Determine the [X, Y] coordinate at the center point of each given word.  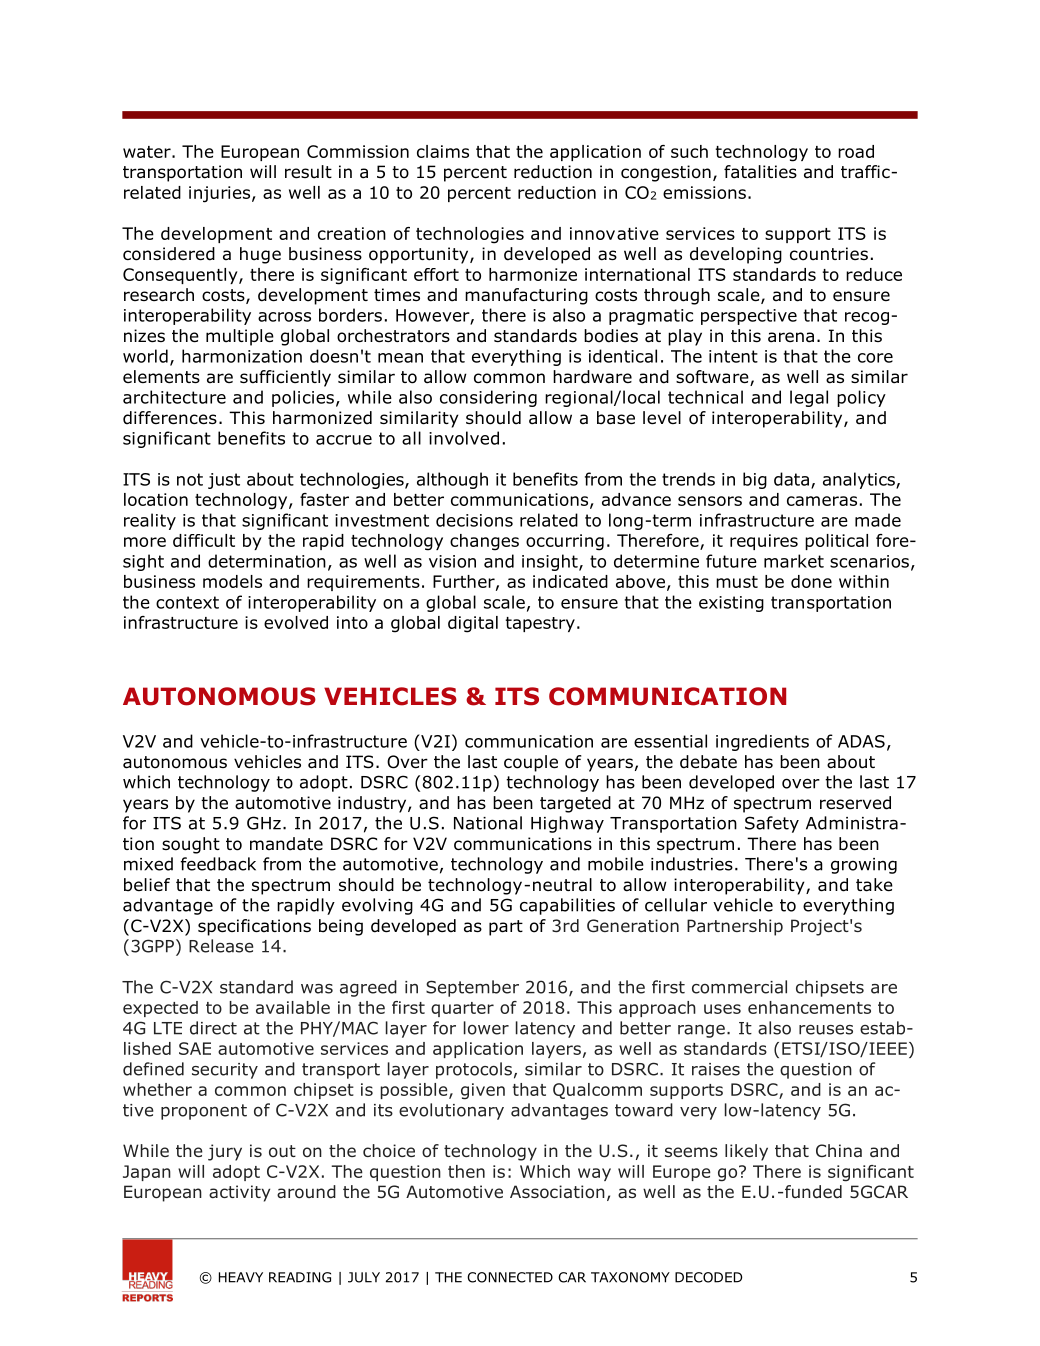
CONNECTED [510, 1277]
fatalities [760, 172]
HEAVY [241, 1277]
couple [531, 763]
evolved [296, 622]
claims [443, 151]
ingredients [762, 742]
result [308, 172]
